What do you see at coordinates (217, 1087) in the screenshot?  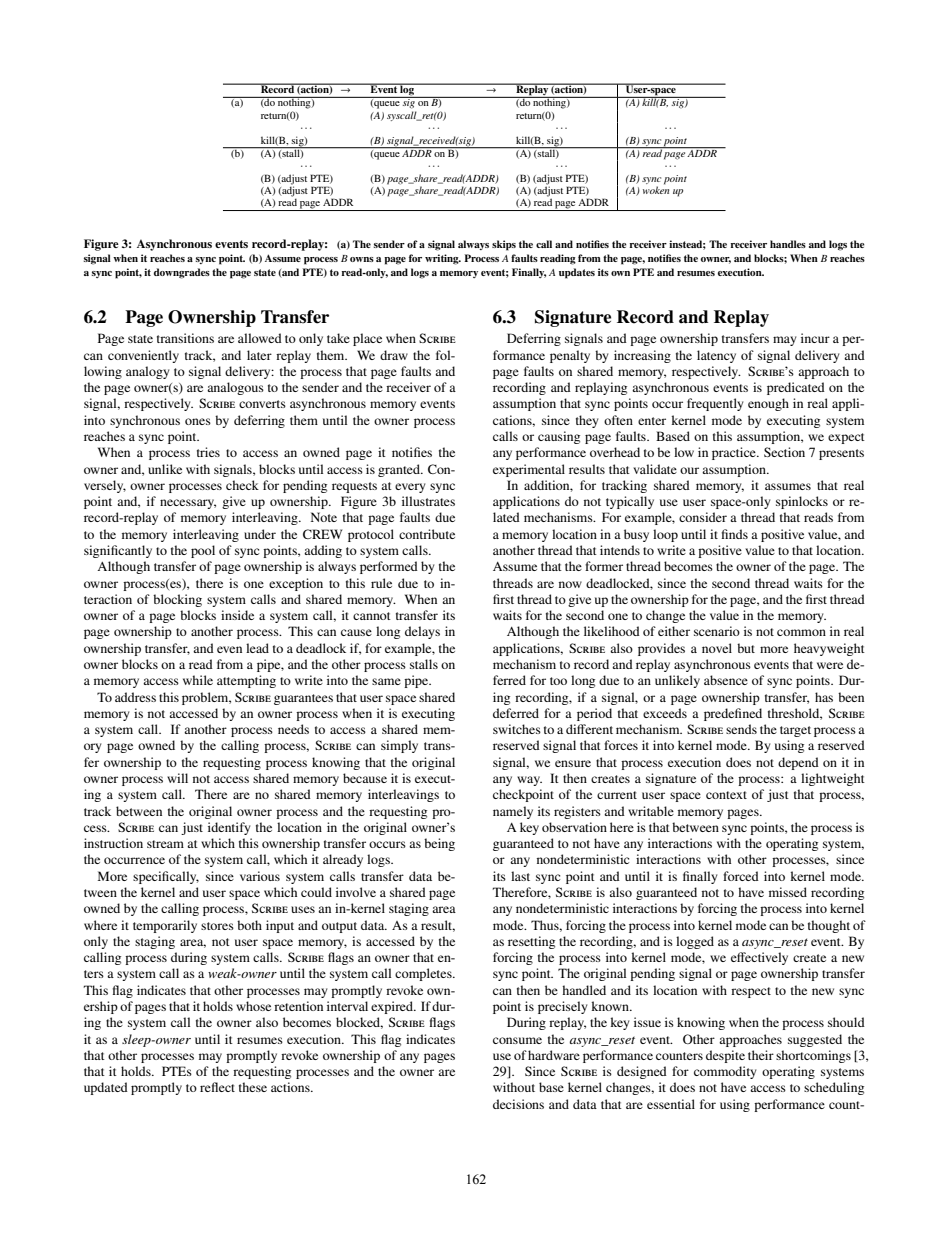 I see `reflect` at bounding box center [217, 1087].
